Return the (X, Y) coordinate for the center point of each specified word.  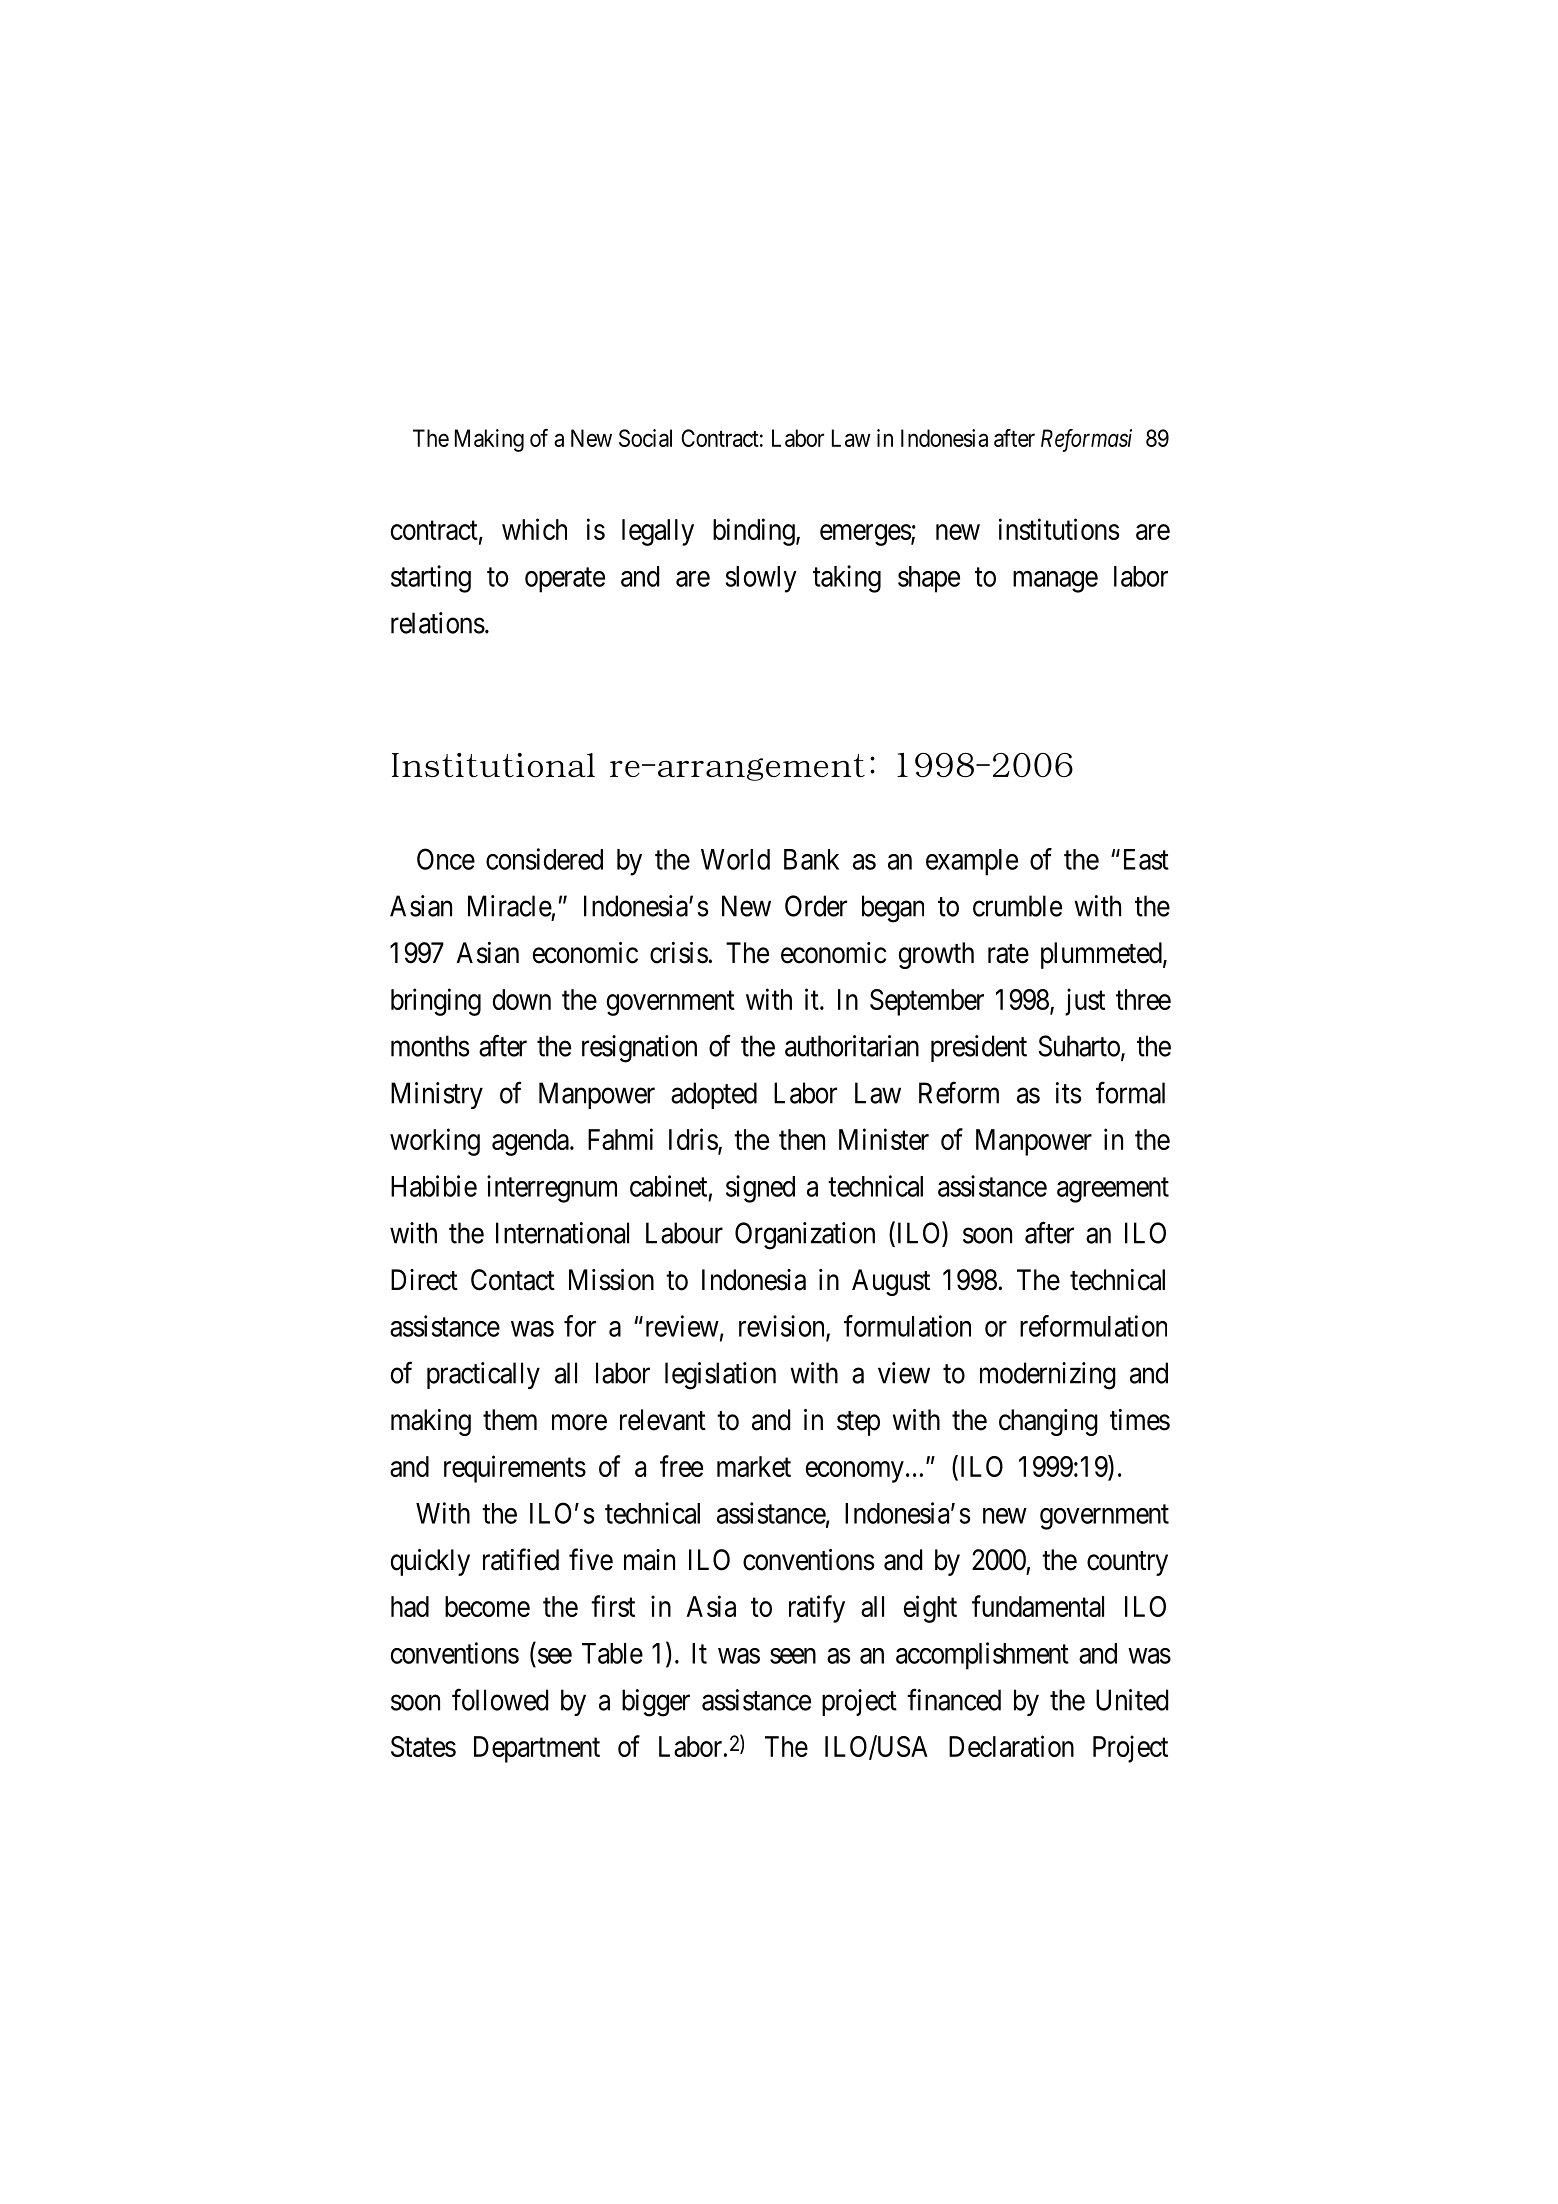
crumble (1017, 906)
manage (1055, 582)
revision (783, 1327)
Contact (513, 1280)
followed (500, 1699)
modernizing (1048, 1376)
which (534, 529)
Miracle (510, 906)
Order (816, 906)
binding (755, 532)
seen (793, 1656)
